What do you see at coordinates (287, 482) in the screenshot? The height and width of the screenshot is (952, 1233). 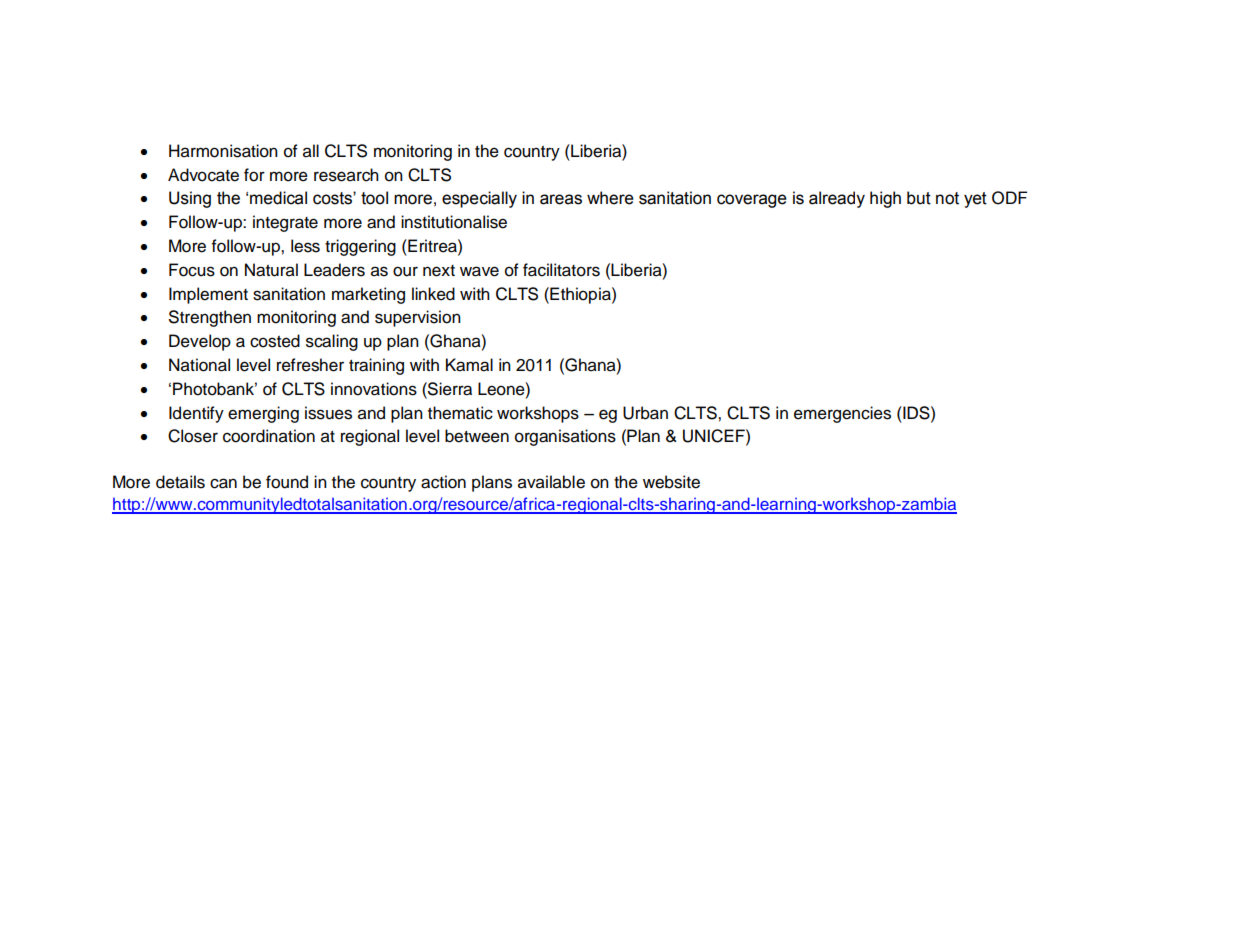 I see `found` at bounding box center [287, 482].
